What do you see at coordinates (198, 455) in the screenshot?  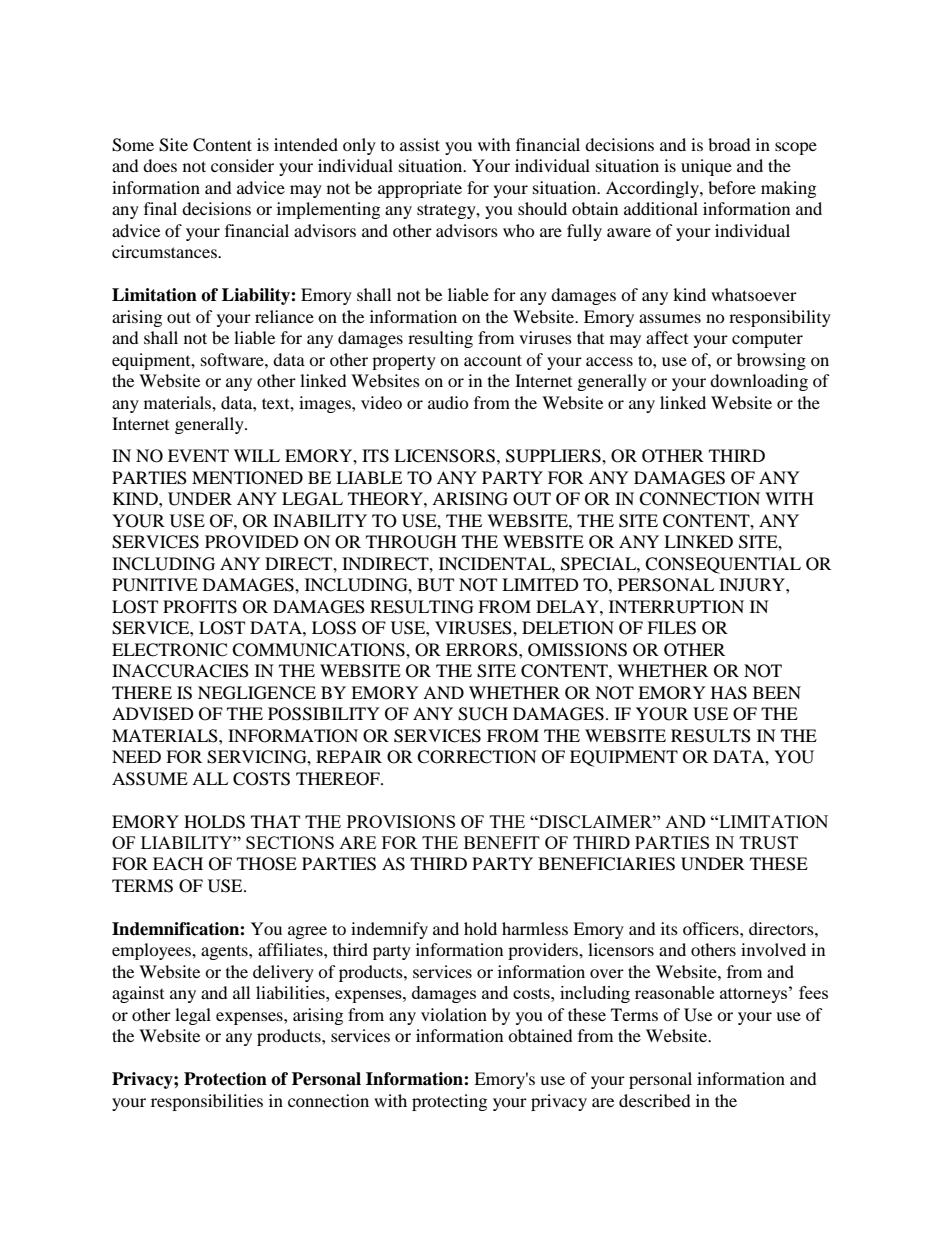 I see `EVENT` at bounding box center [198, 455].
